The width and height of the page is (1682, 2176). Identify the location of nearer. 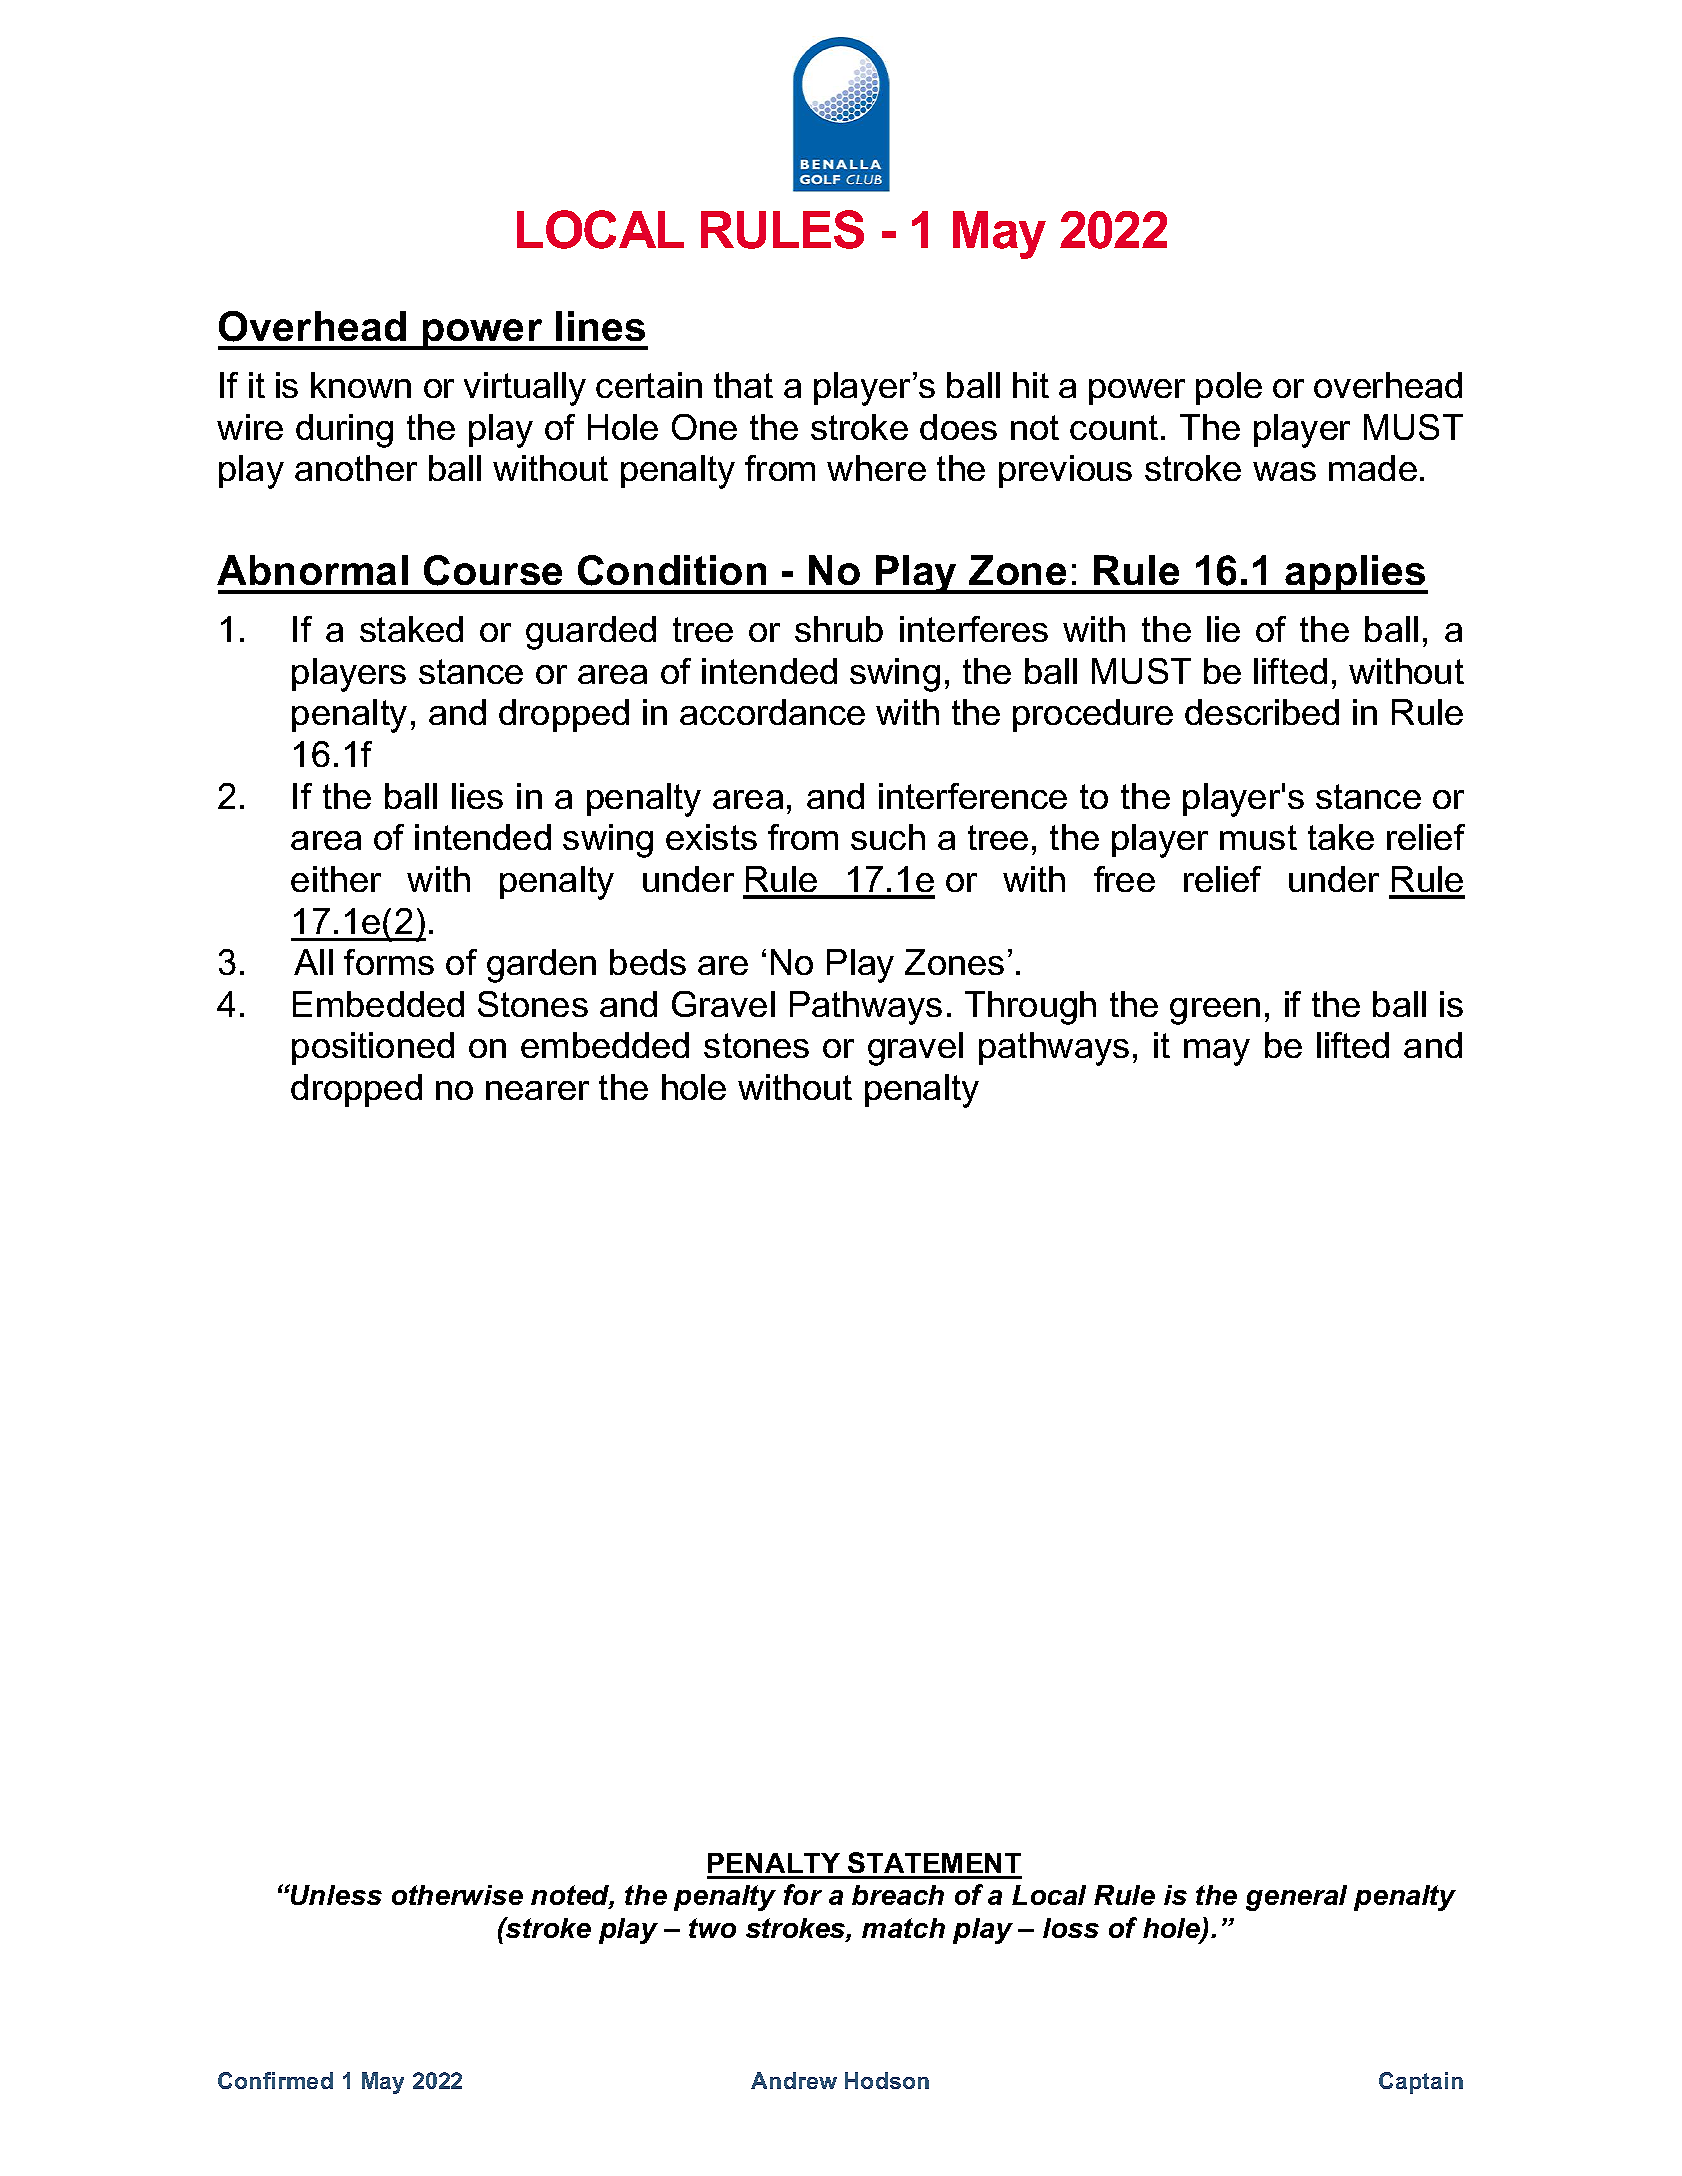
(537, 1090).
